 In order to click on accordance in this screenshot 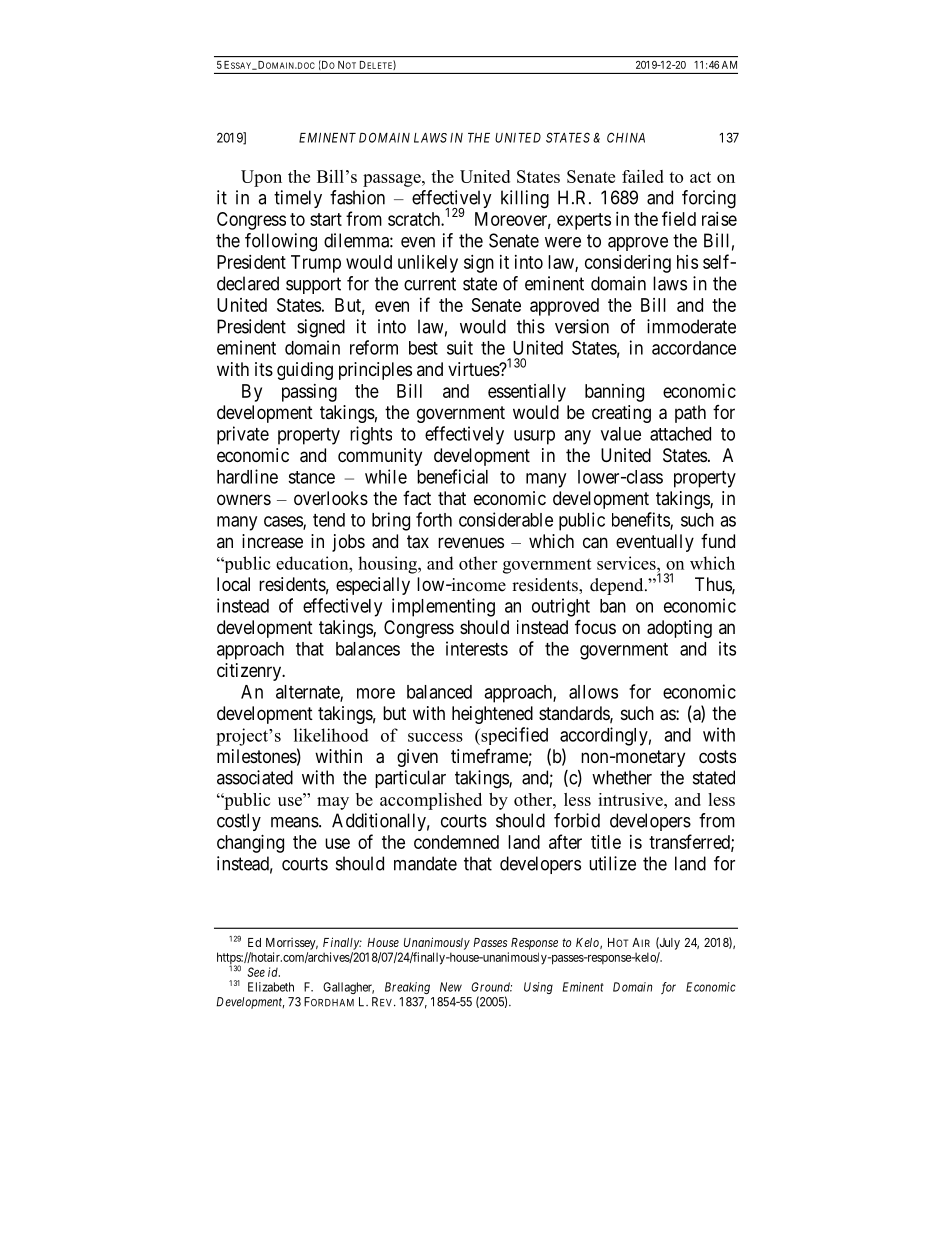, I will do `click(694, 348)`.
